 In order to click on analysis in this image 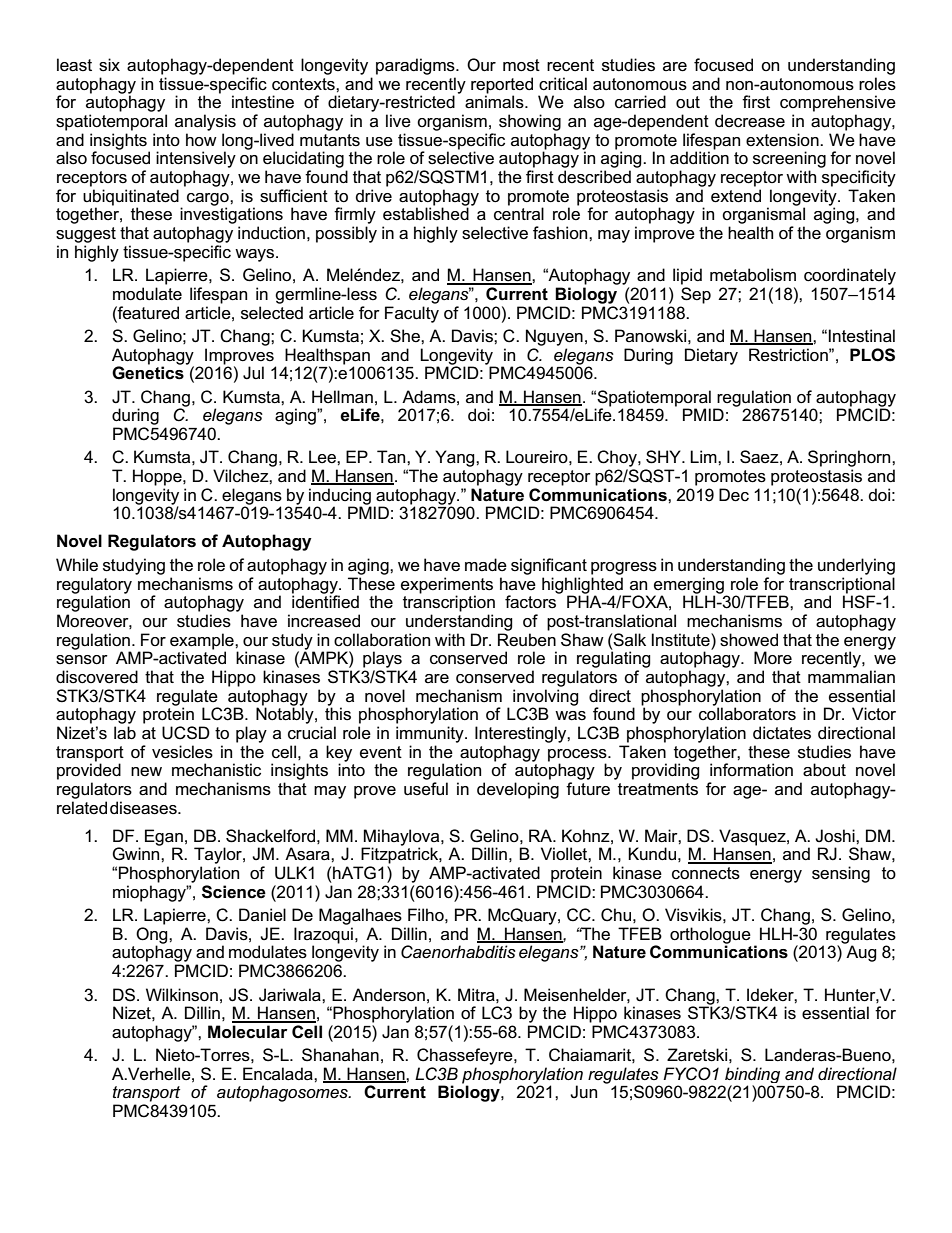, I will do `click(205, 122)`.
